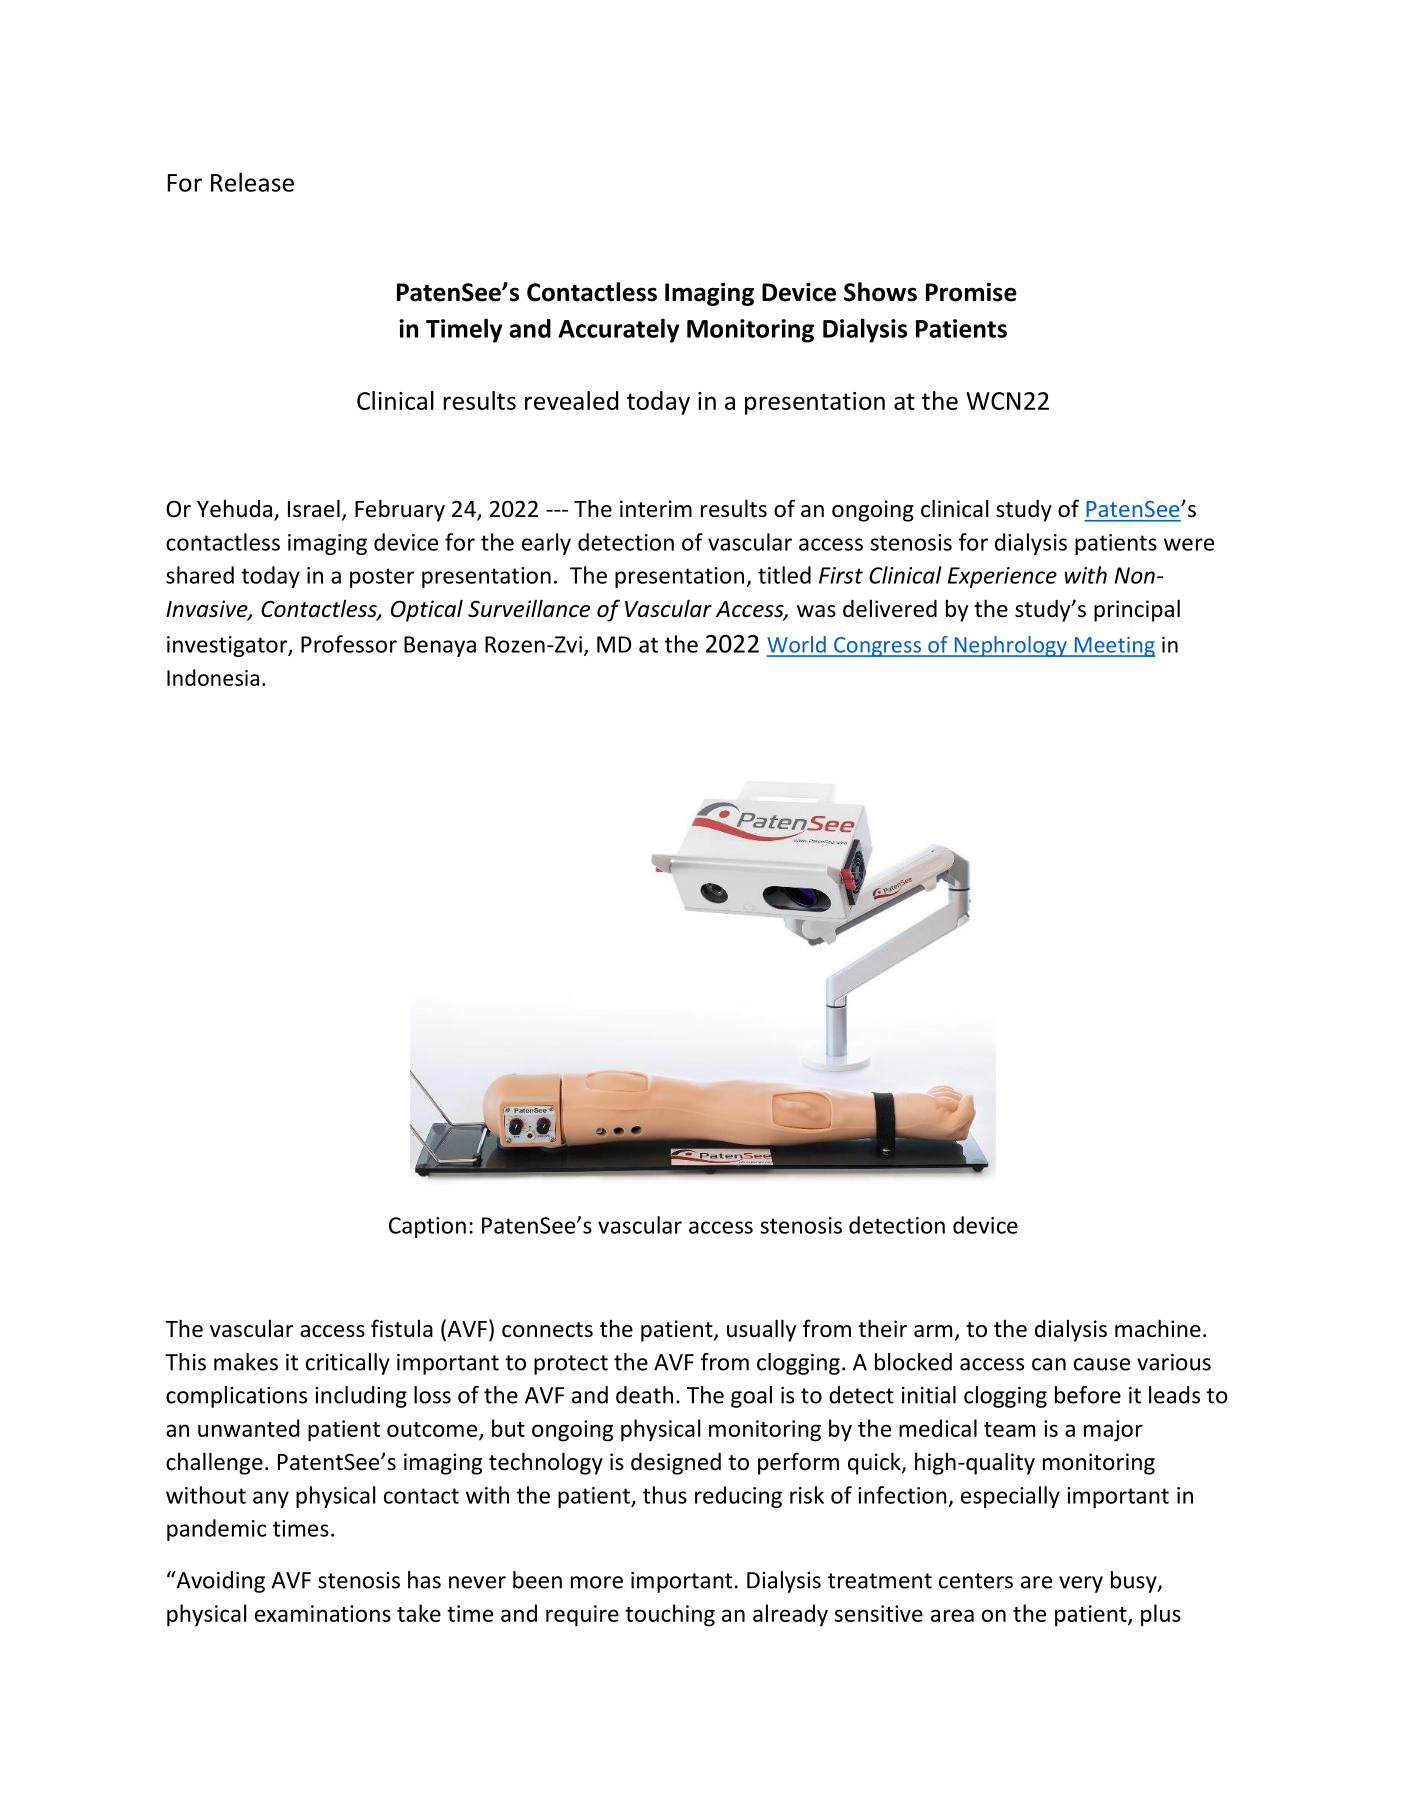 The width and height of the document is (1406, 1819). Describe the element at coordinates (323, 1613) in the document. I see `examinations` at that location.
